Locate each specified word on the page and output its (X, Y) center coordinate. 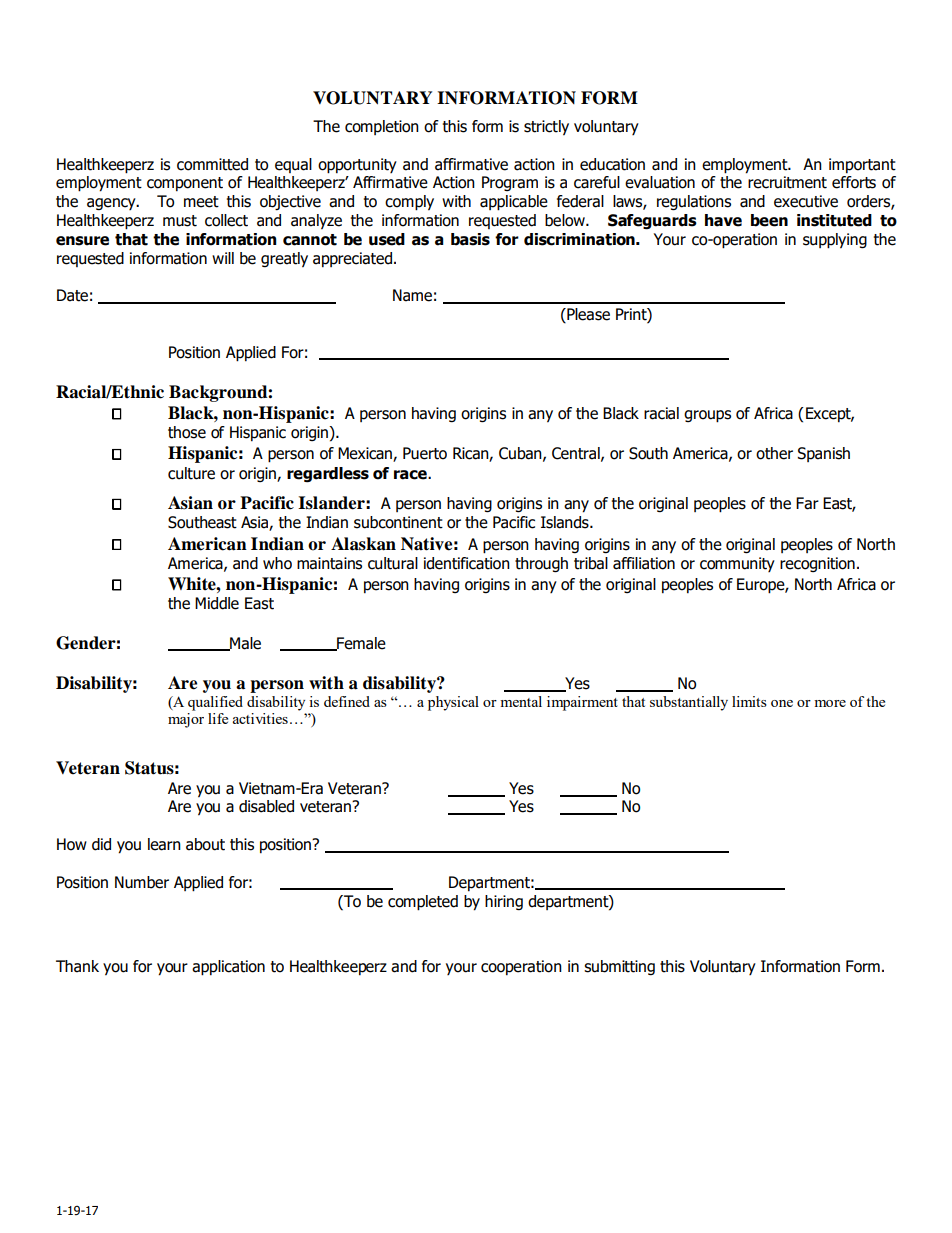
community (737, 564)
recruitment (787, 182)
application (228, 968)
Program (510, 183)
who (277, 563)
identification (467, 563)
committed (212, 164)
